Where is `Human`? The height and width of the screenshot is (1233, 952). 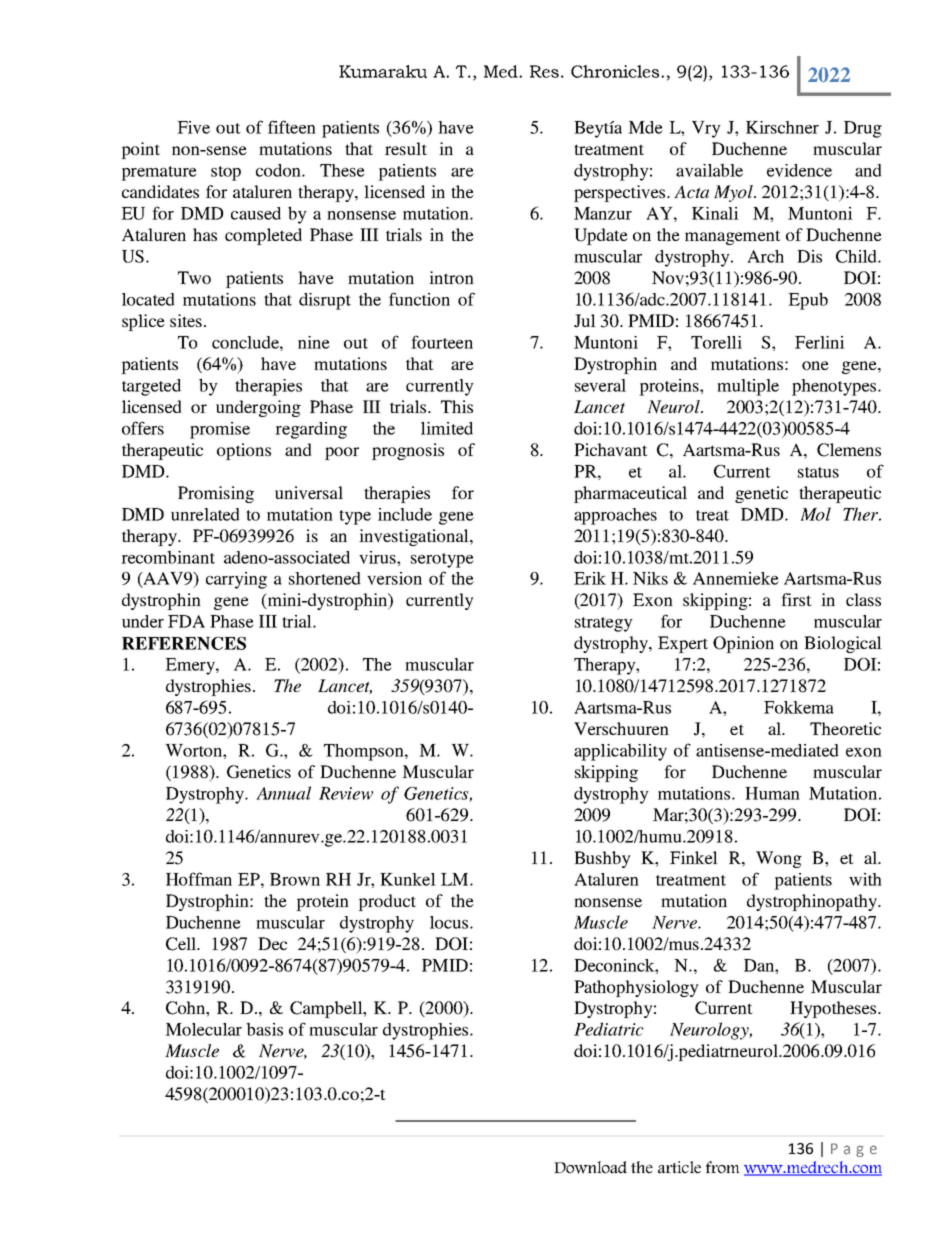
Human is located at coordinates (772, 793).
